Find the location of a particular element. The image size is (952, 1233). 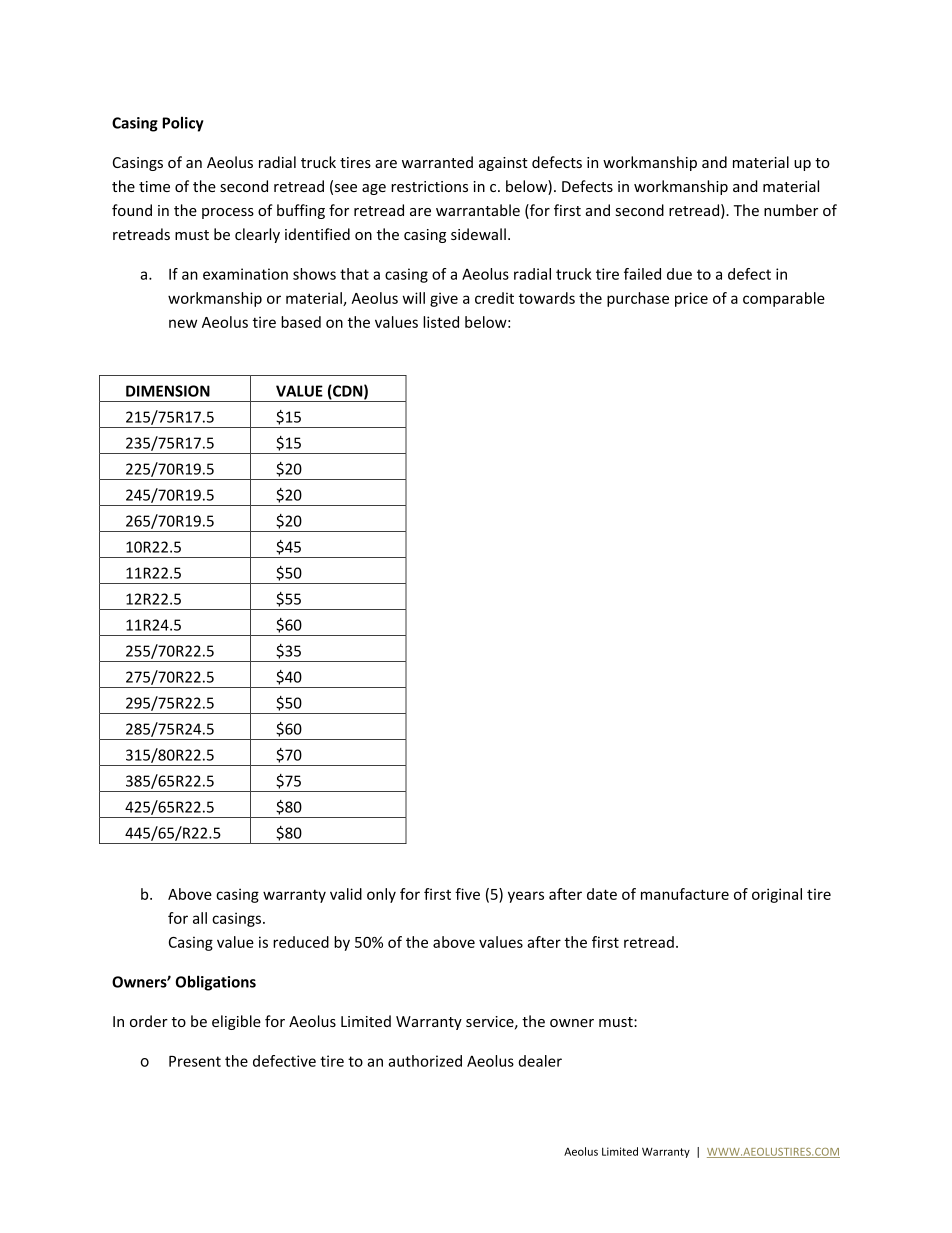

warranted is located at coordinates (437, 162).
